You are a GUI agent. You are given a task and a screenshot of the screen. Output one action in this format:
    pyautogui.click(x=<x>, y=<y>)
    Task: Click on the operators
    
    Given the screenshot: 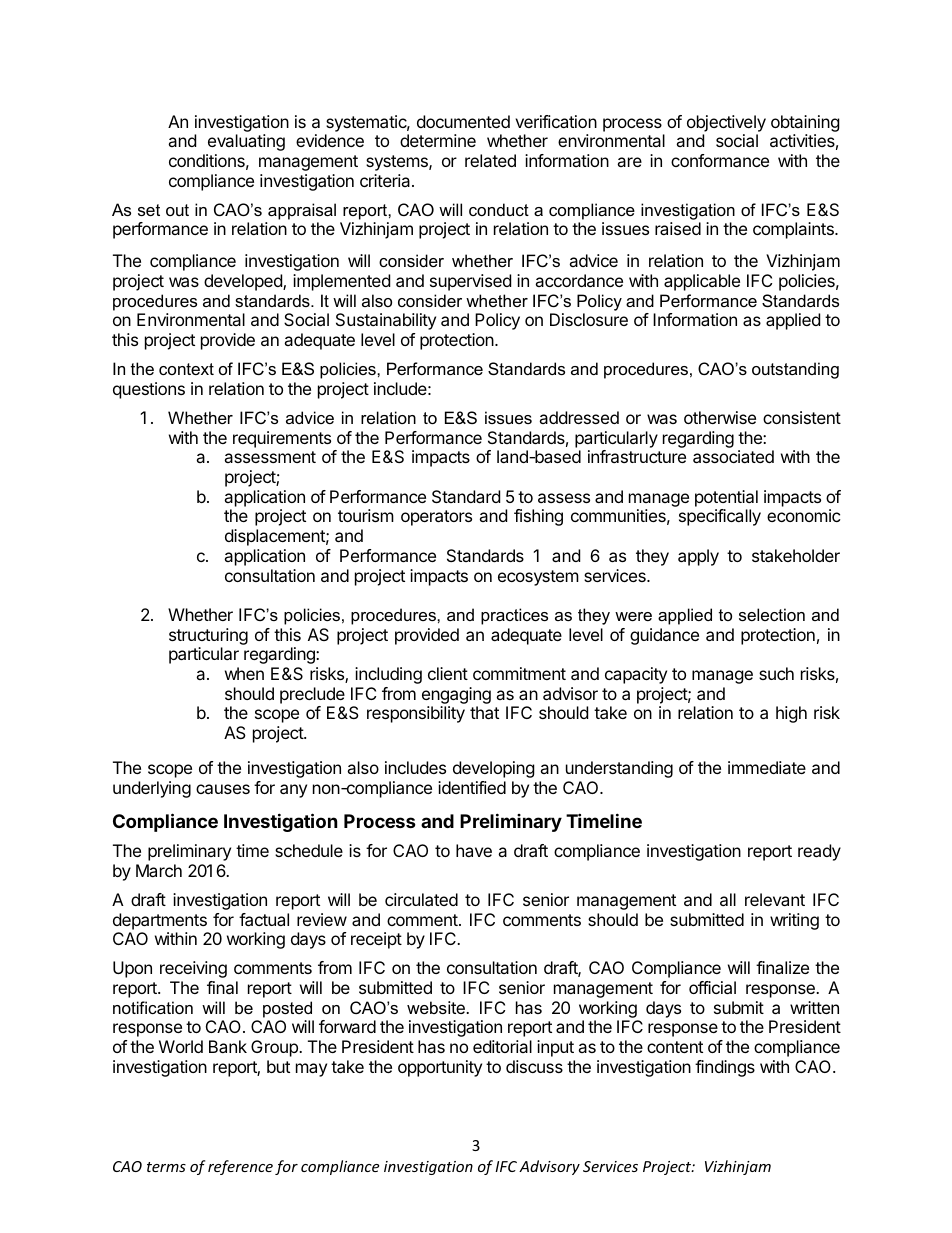 What is the action you would take?
    pyautogui.click(x=436, y=518)
